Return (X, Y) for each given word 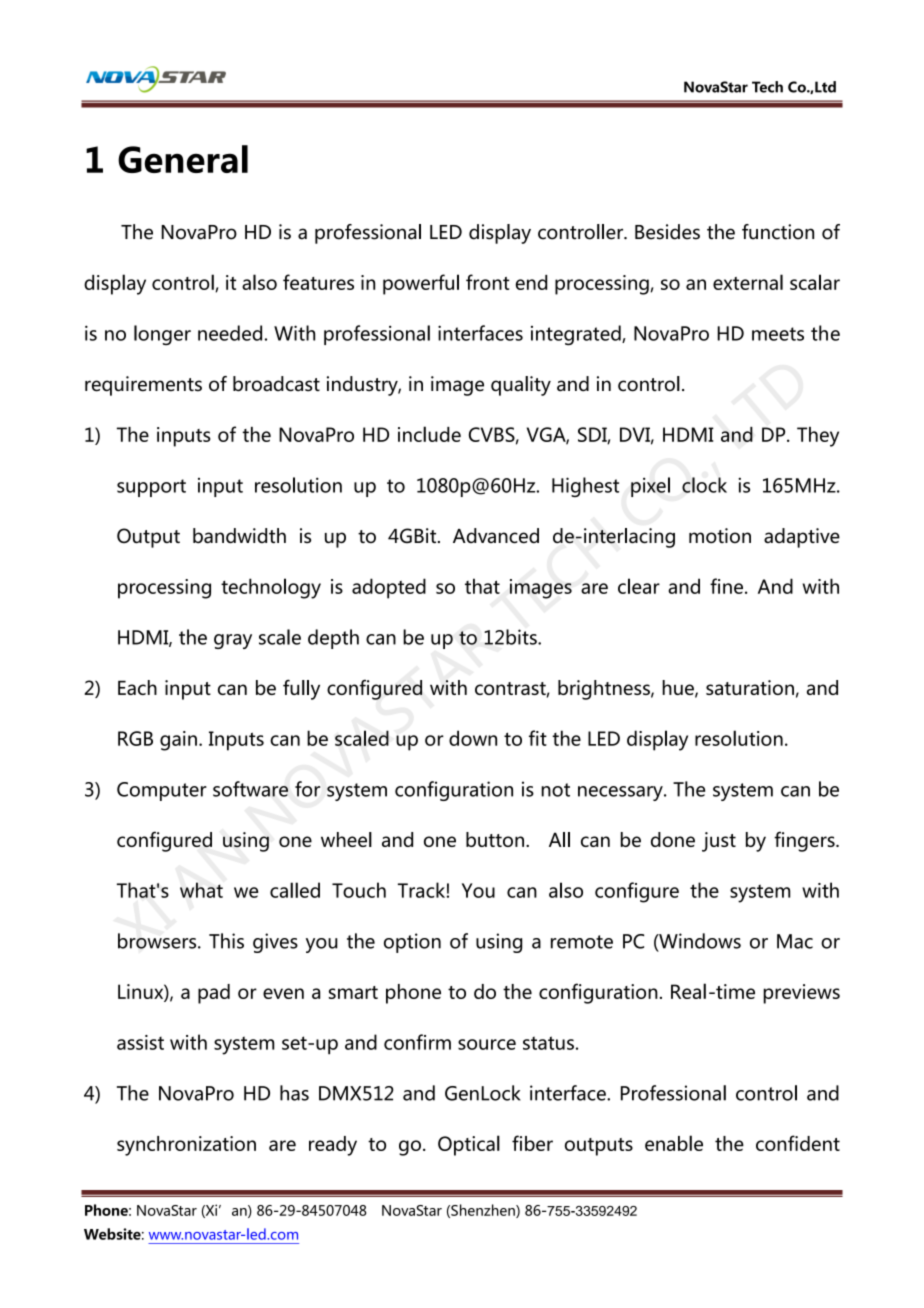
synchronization (186, 1146)
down (473, 738)
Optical (469, 1145)
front (488, 282)
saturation (750, 687)
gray (233, 641)
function (778, 232)
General (183, 159)
